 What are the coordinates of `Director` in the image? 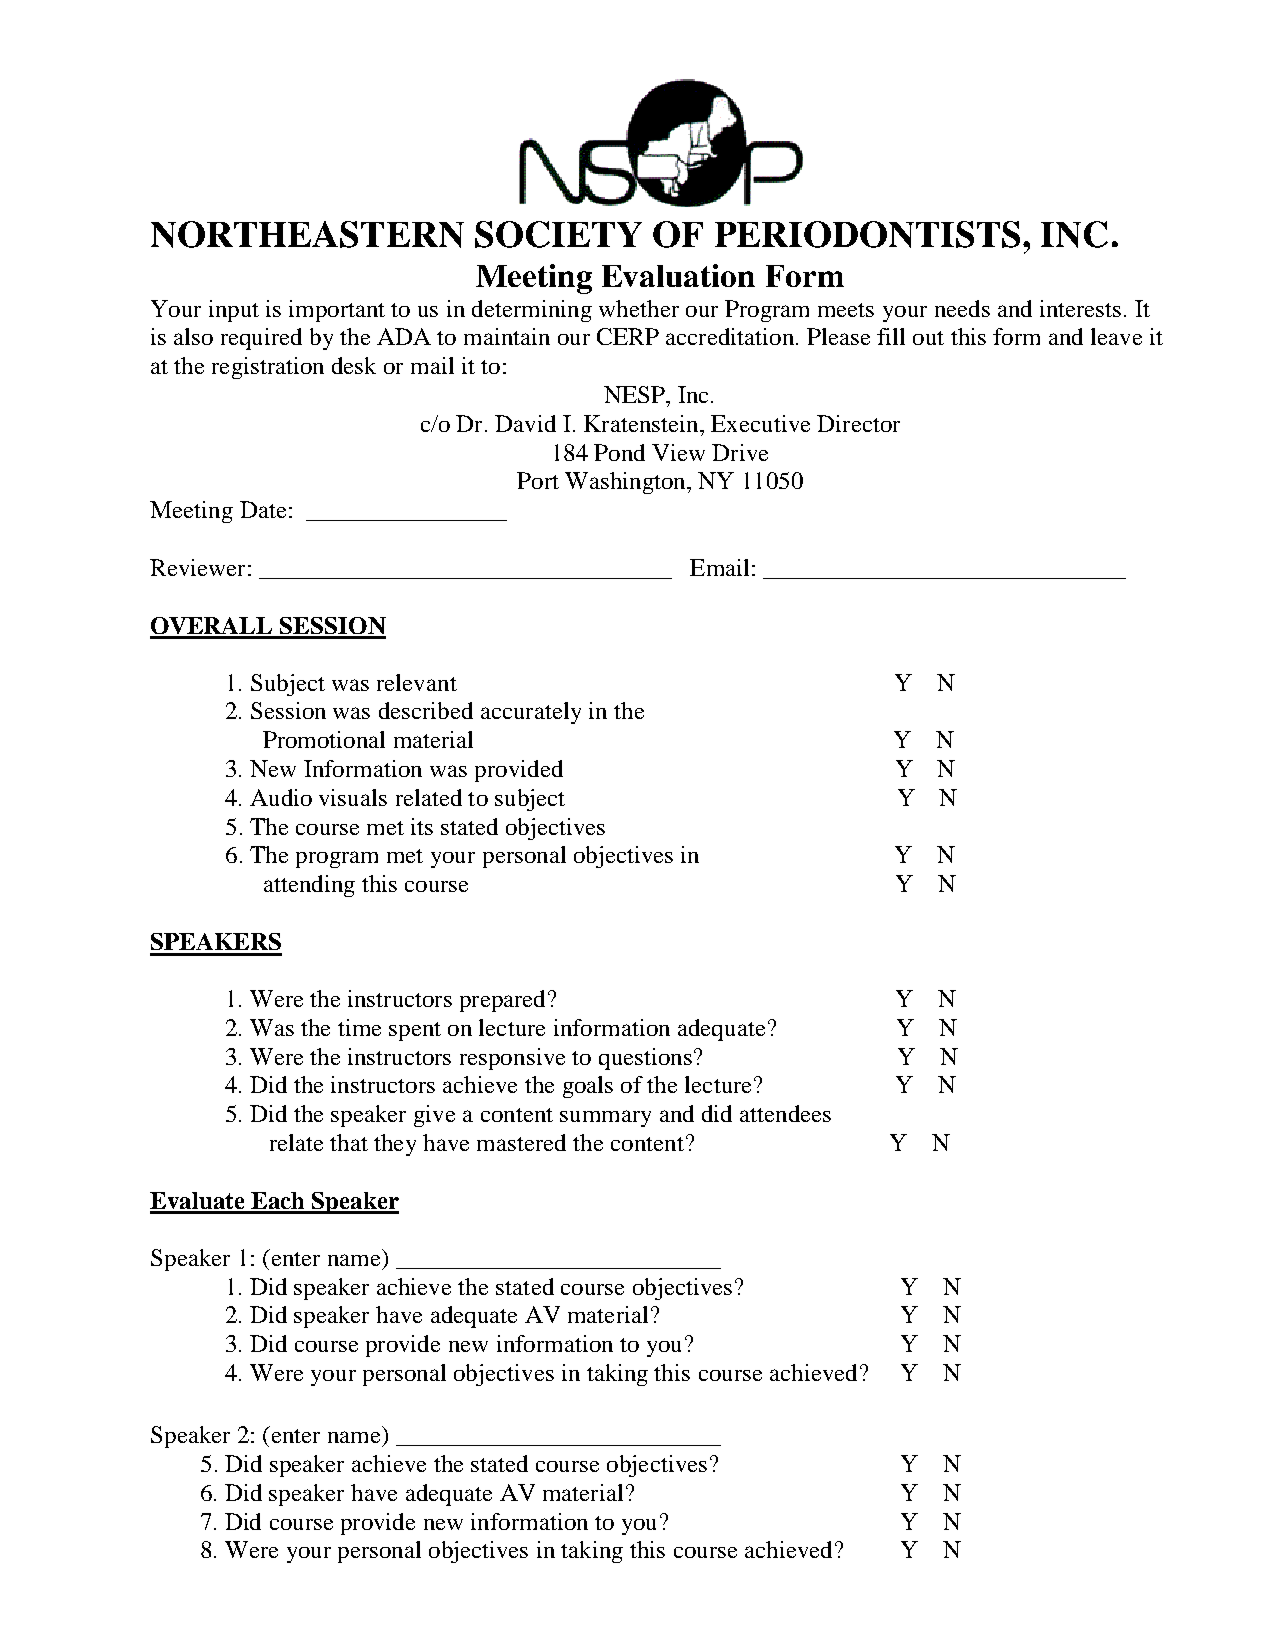 It's located at (858, 423).
